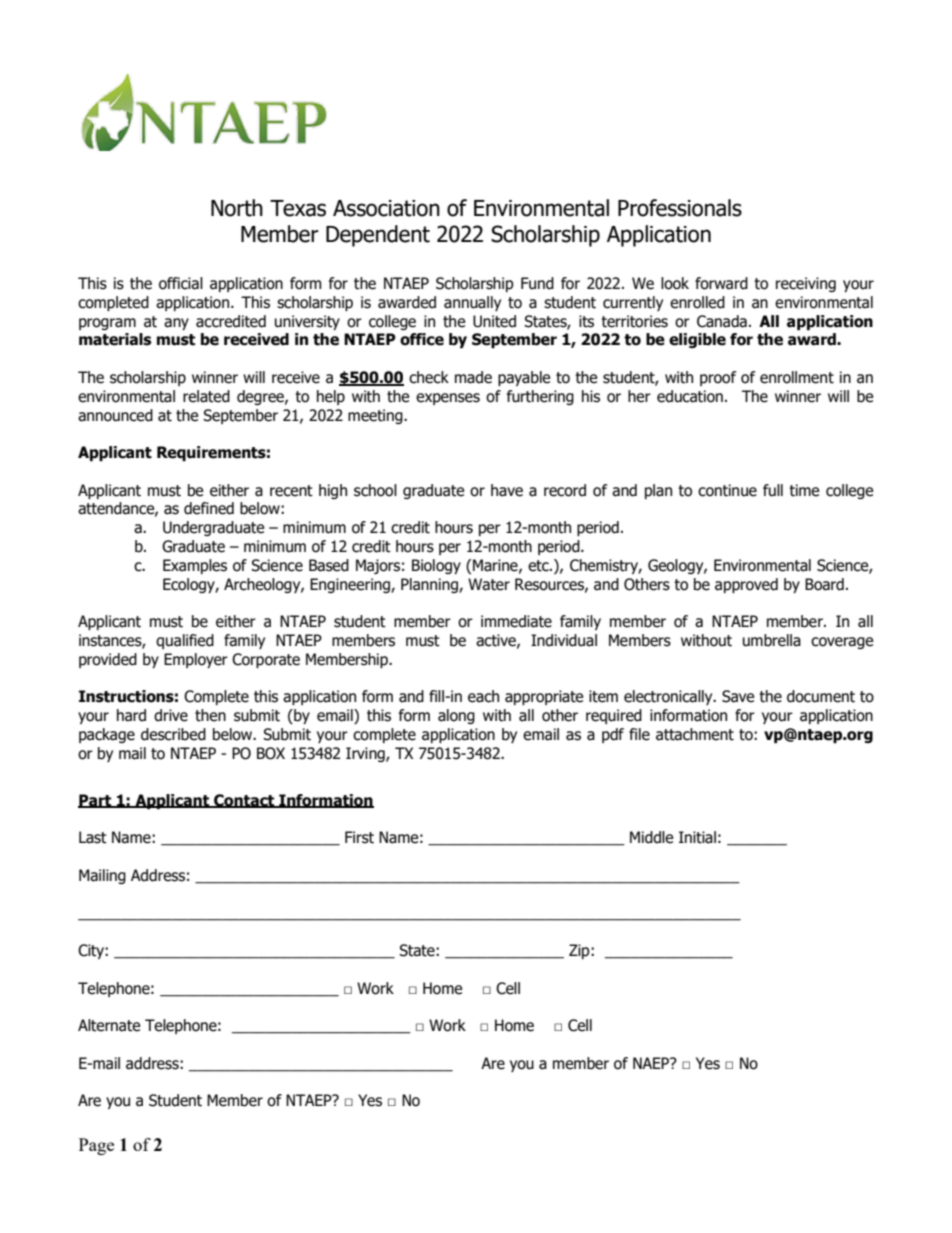 The image size is (952, 1233). I want to click on forward, so click(721, 283).
